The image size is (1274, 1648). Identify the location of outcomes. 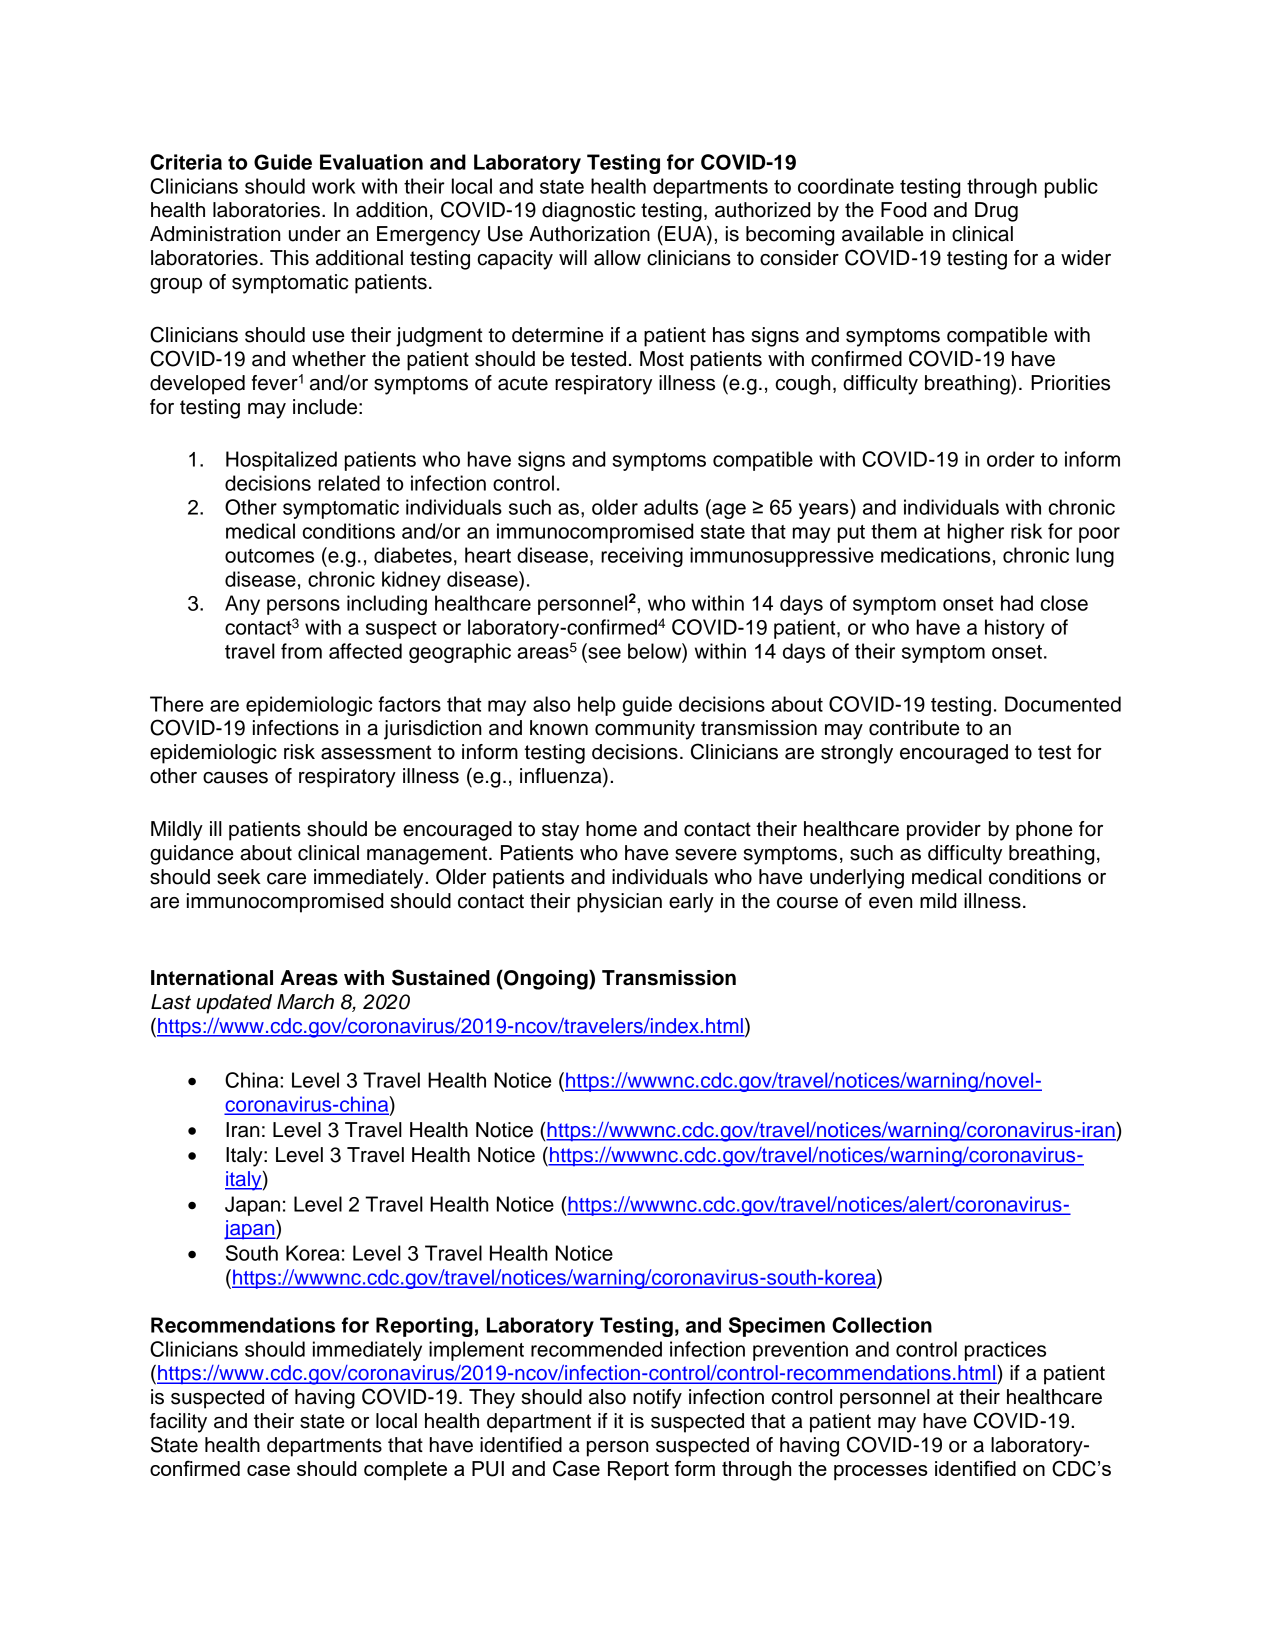
(269, 556).
